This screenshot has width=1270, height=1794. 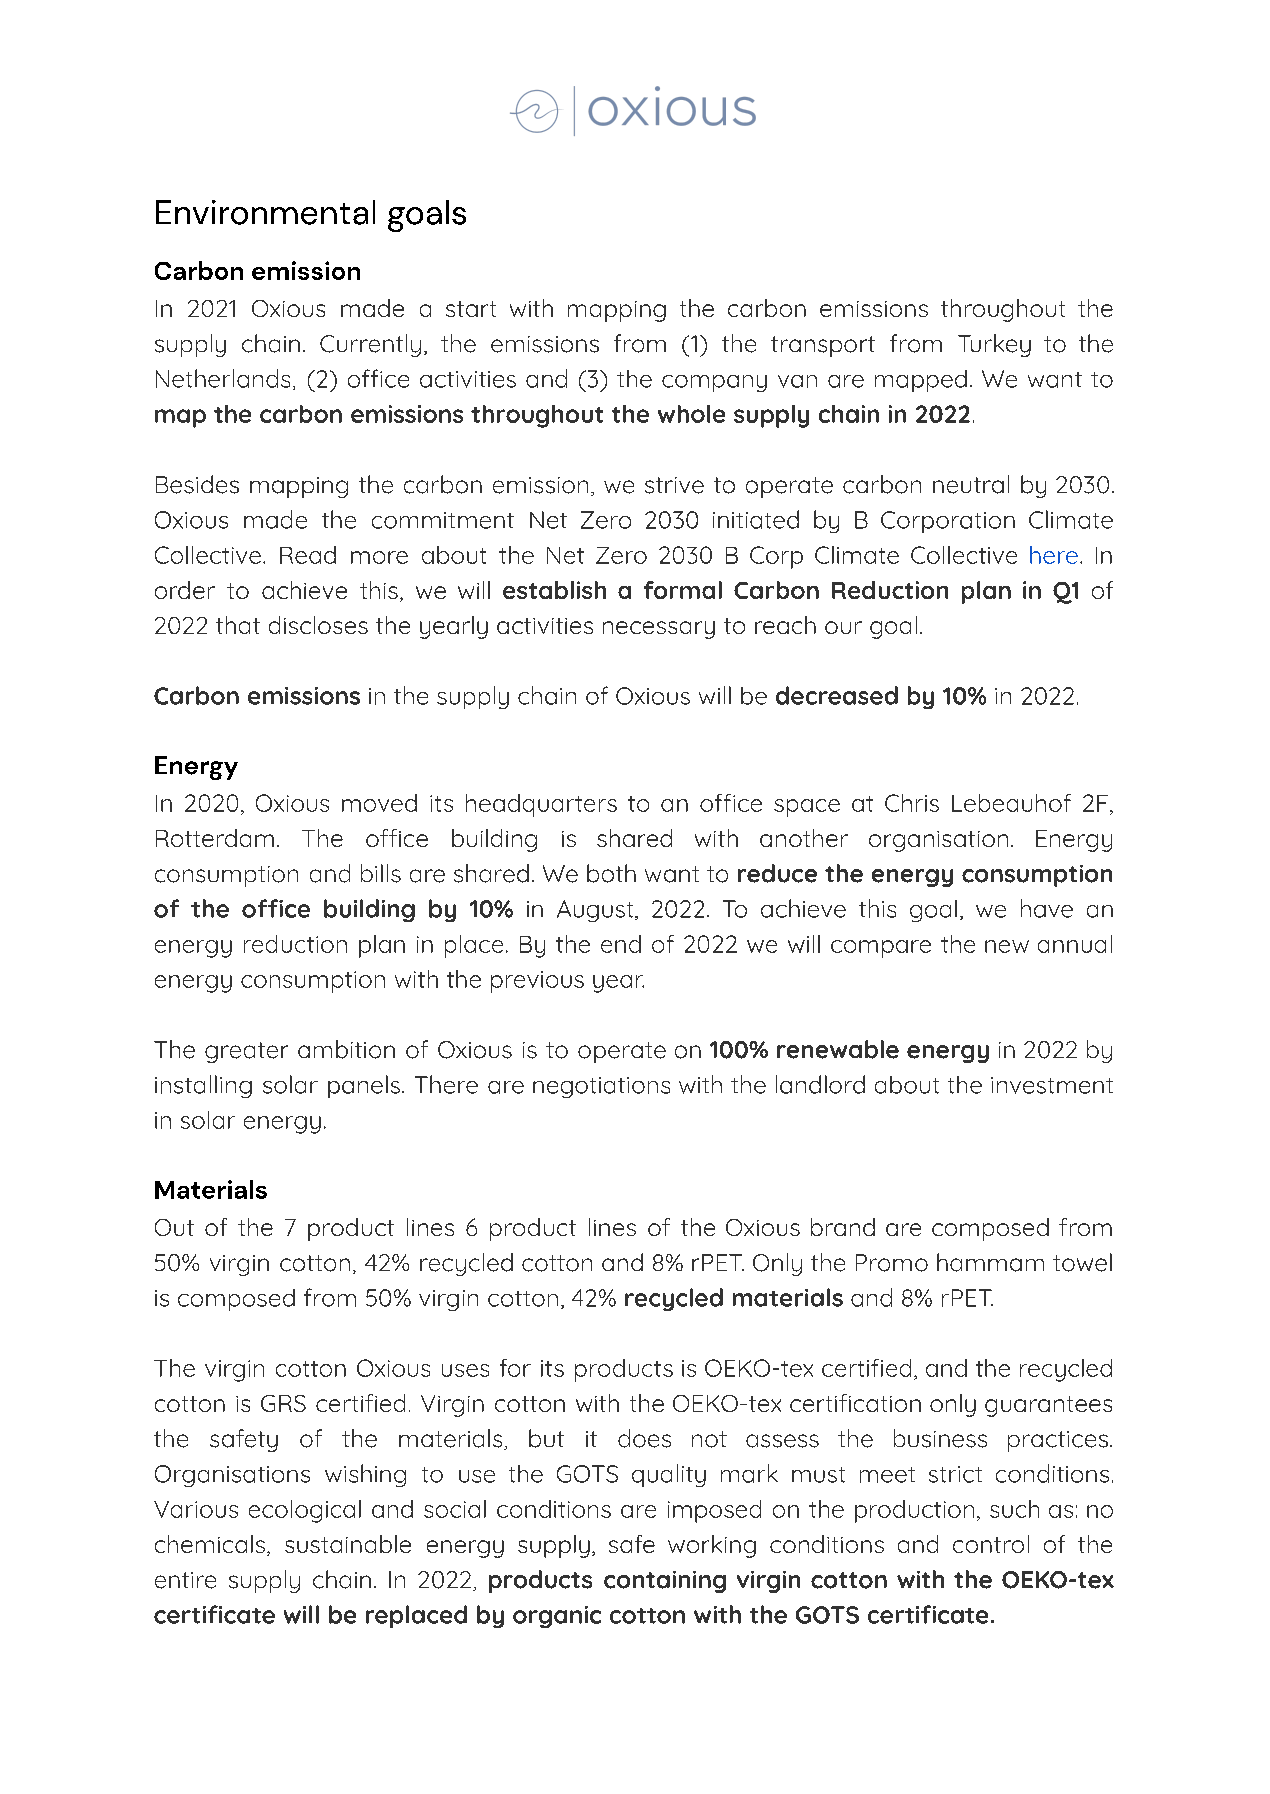 I want to click on have, so click(x=1047, y=908).
